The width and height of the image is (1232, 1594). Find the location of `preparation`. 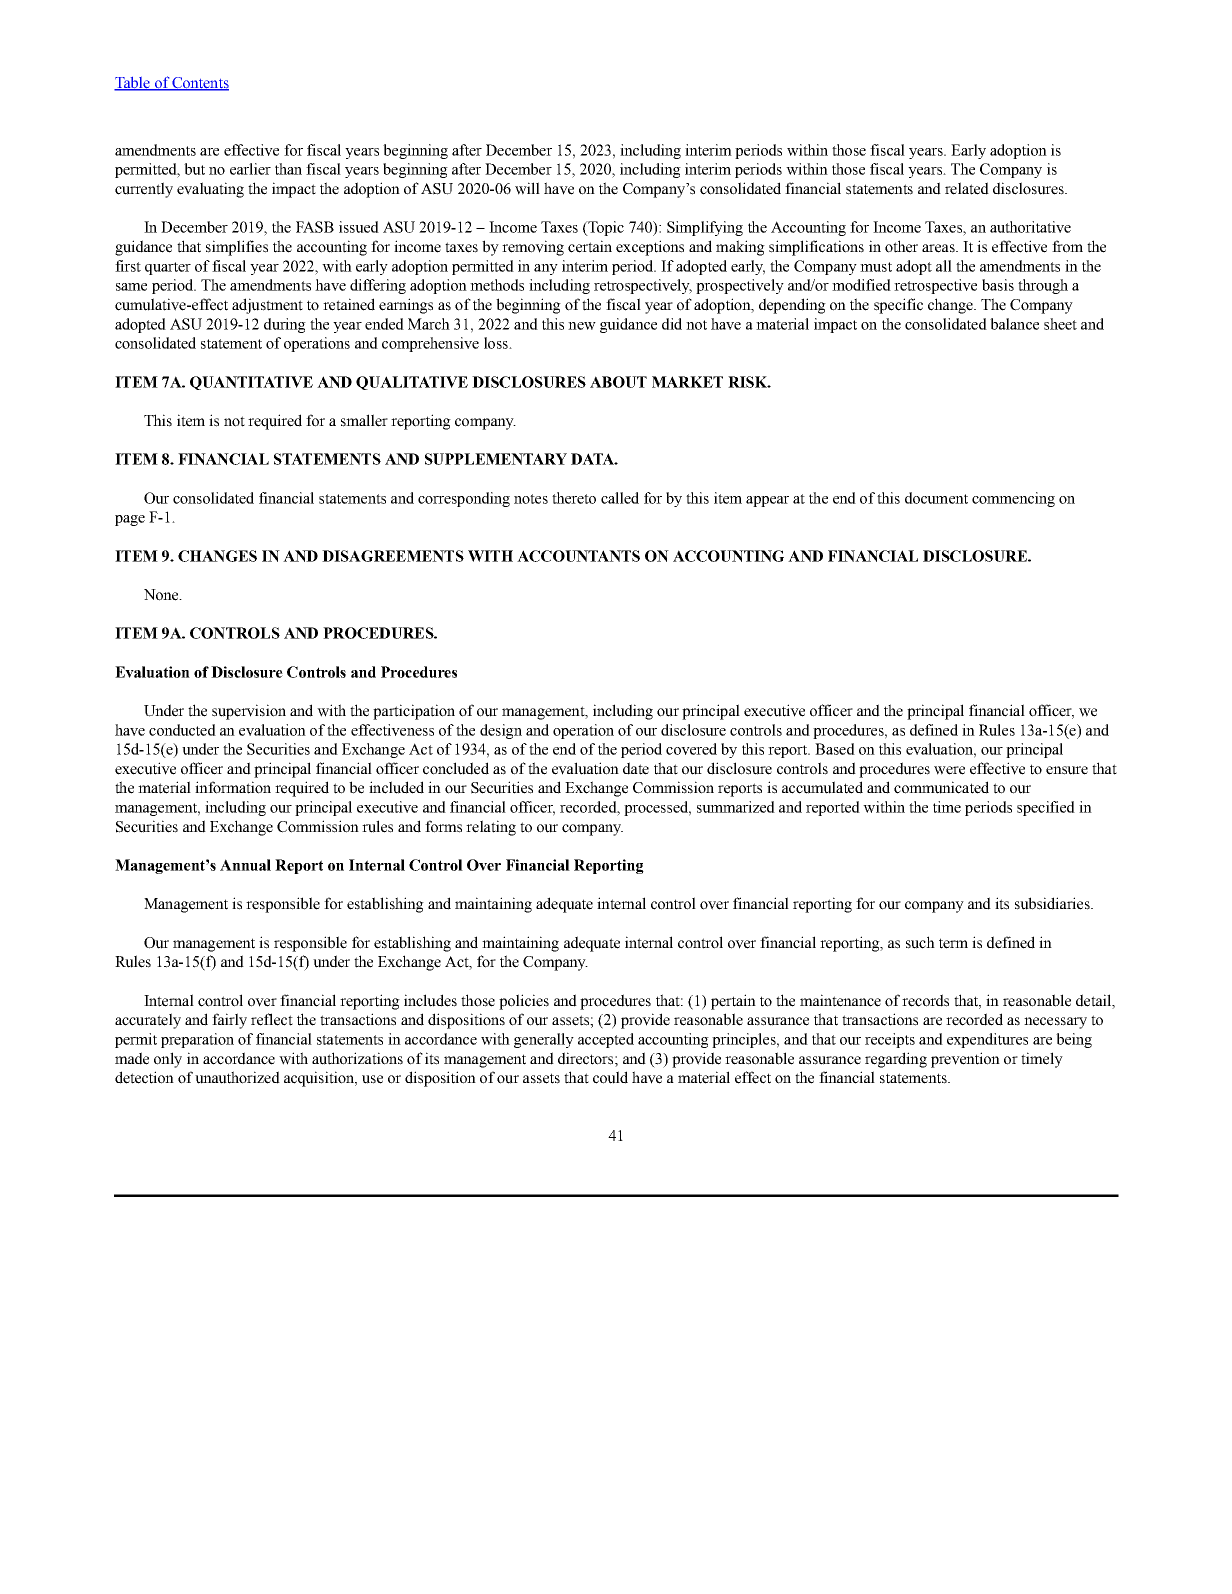

preparation is located at coordinates (197, 1040).
